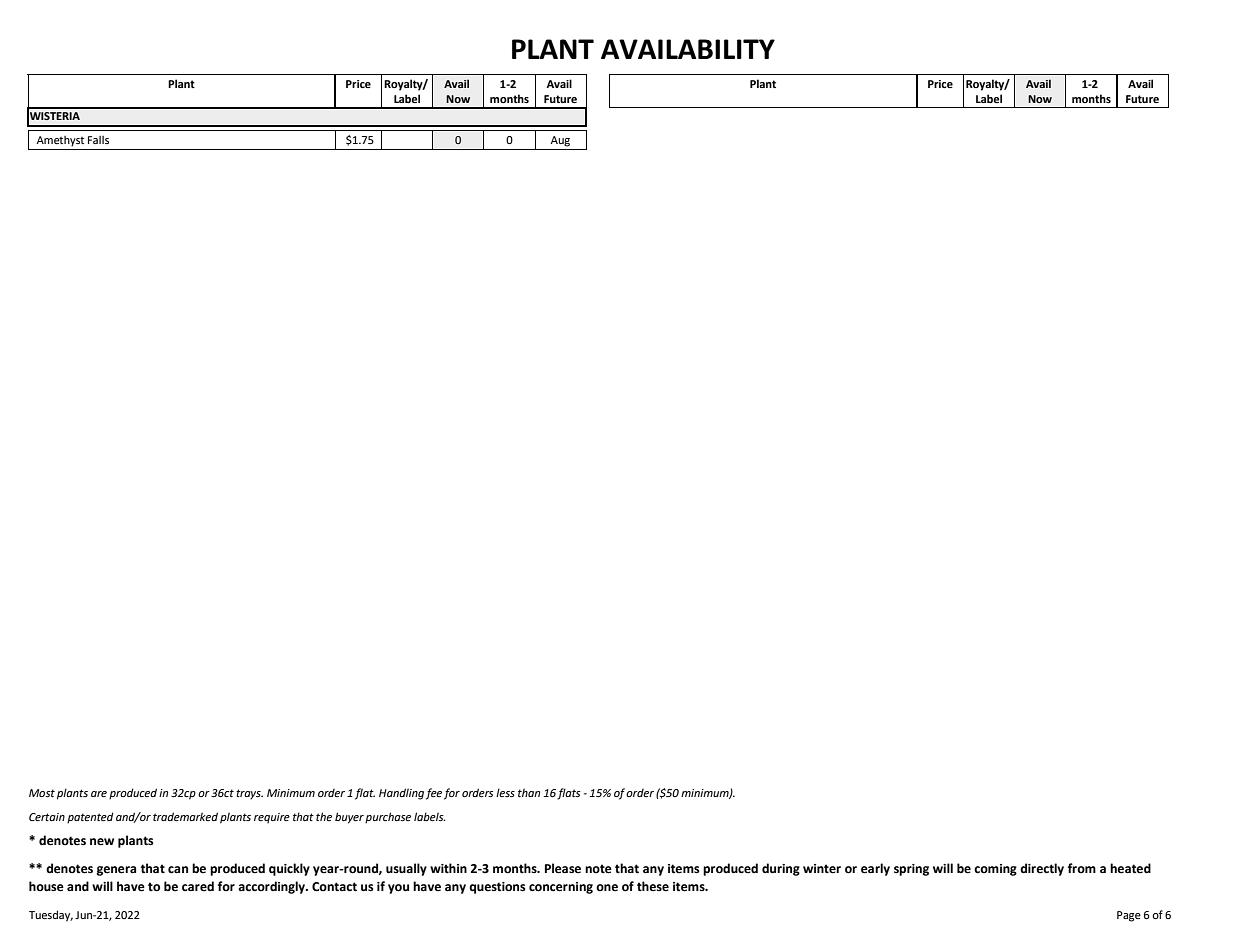  Describe the element at coordinates (98, 140) in the screenshot. I see `Falls` at that location.
